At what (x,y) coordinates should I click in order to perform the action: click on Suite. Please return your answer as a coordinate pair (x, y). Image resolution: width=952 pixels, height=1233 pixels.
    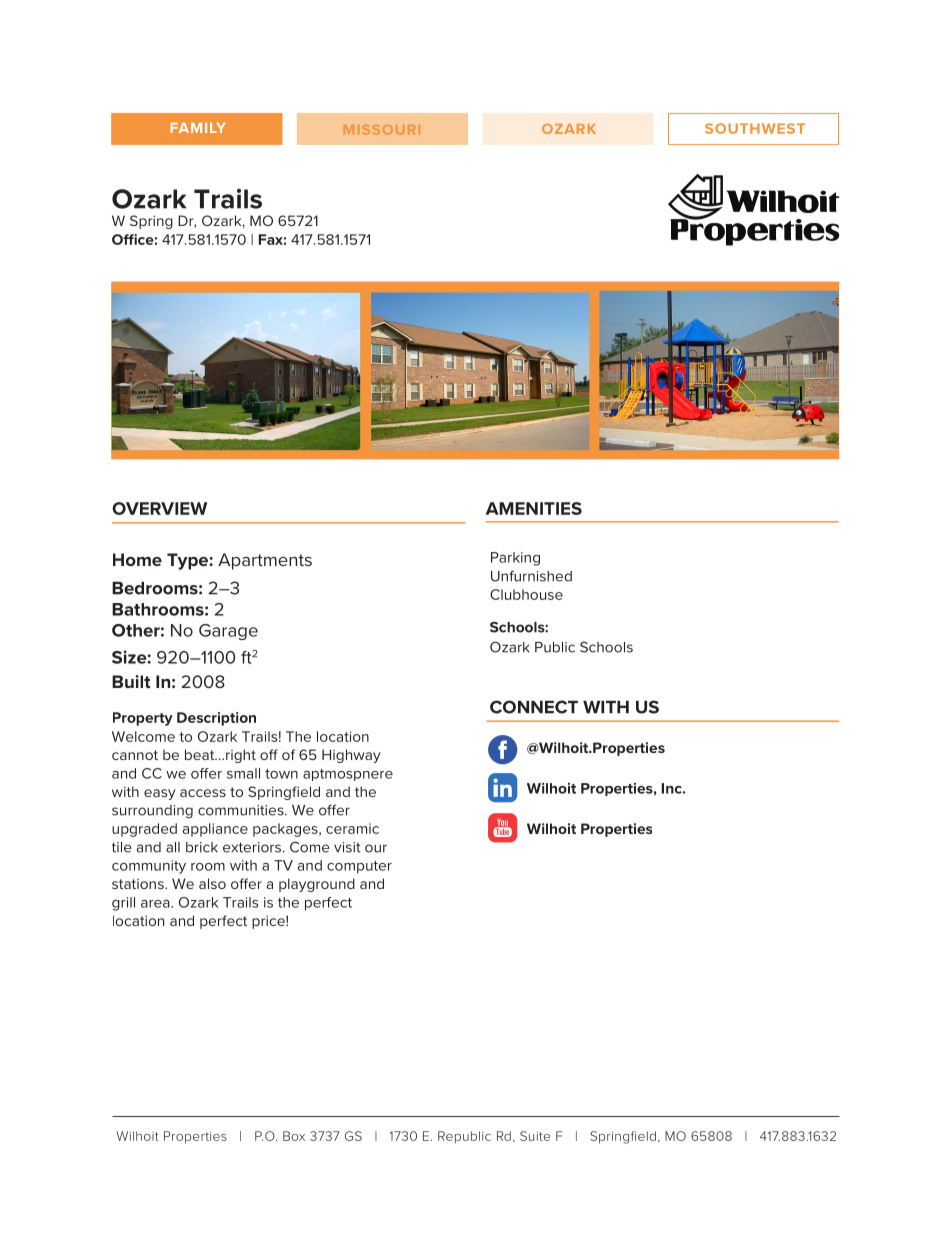
    Looking at the image, I should click on (535, 1136).
